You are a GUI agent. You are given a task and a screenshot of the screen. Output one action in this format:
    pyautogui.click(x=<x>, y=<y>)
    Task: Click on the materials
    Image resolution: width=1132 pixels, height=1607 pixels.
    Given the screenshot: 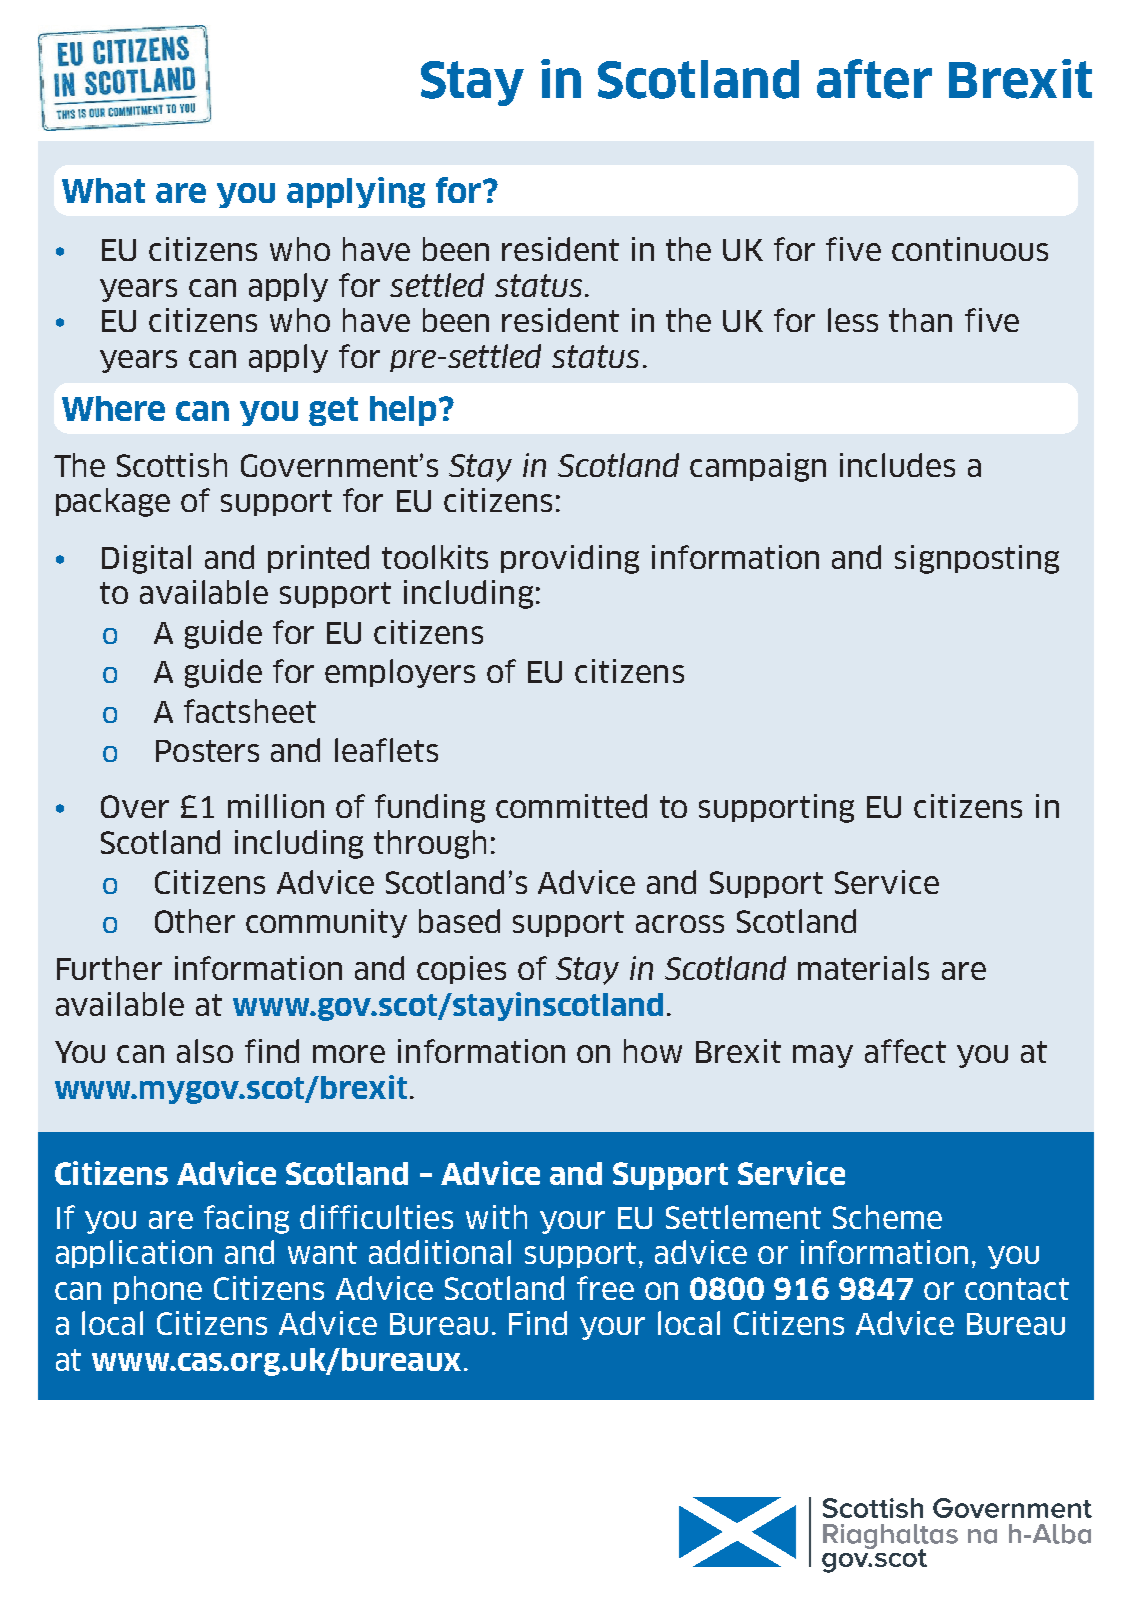 What is the action you would take?
    pyautogui.click(x=863, y=968)
